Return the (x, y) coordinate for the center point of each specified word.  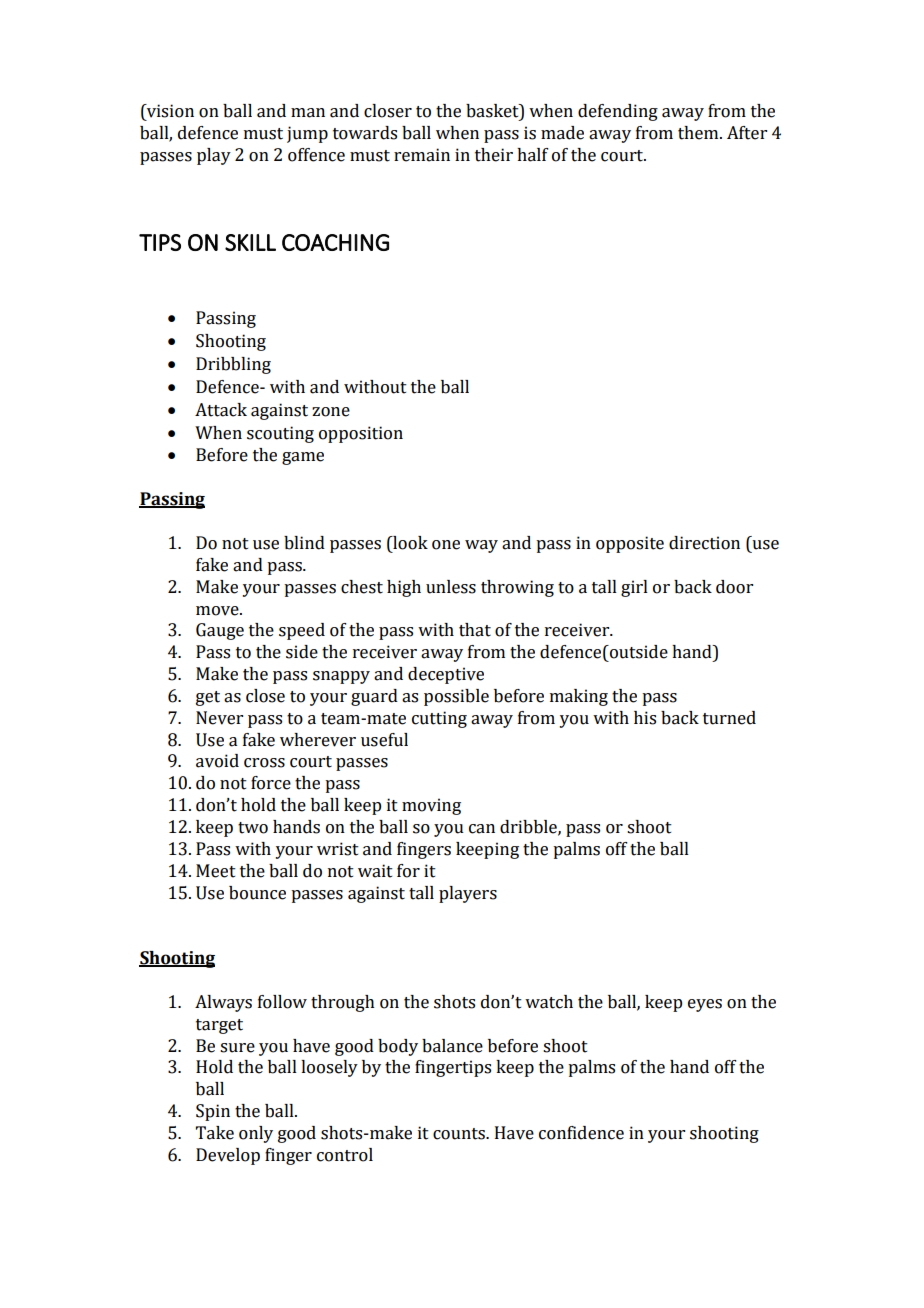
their (494, 155)
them (699, 133)
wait (375, 871)
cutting (439, 719)
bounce (257, 893)
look (409, 543)
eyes (705, 1005)
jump (307, 134)
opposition (361, 434)
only (256, 1134)
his (645, 718)
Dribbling (233, 365)
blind (304, 543)
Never (219, 718)
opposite (630, 544)
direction (704, 543)
